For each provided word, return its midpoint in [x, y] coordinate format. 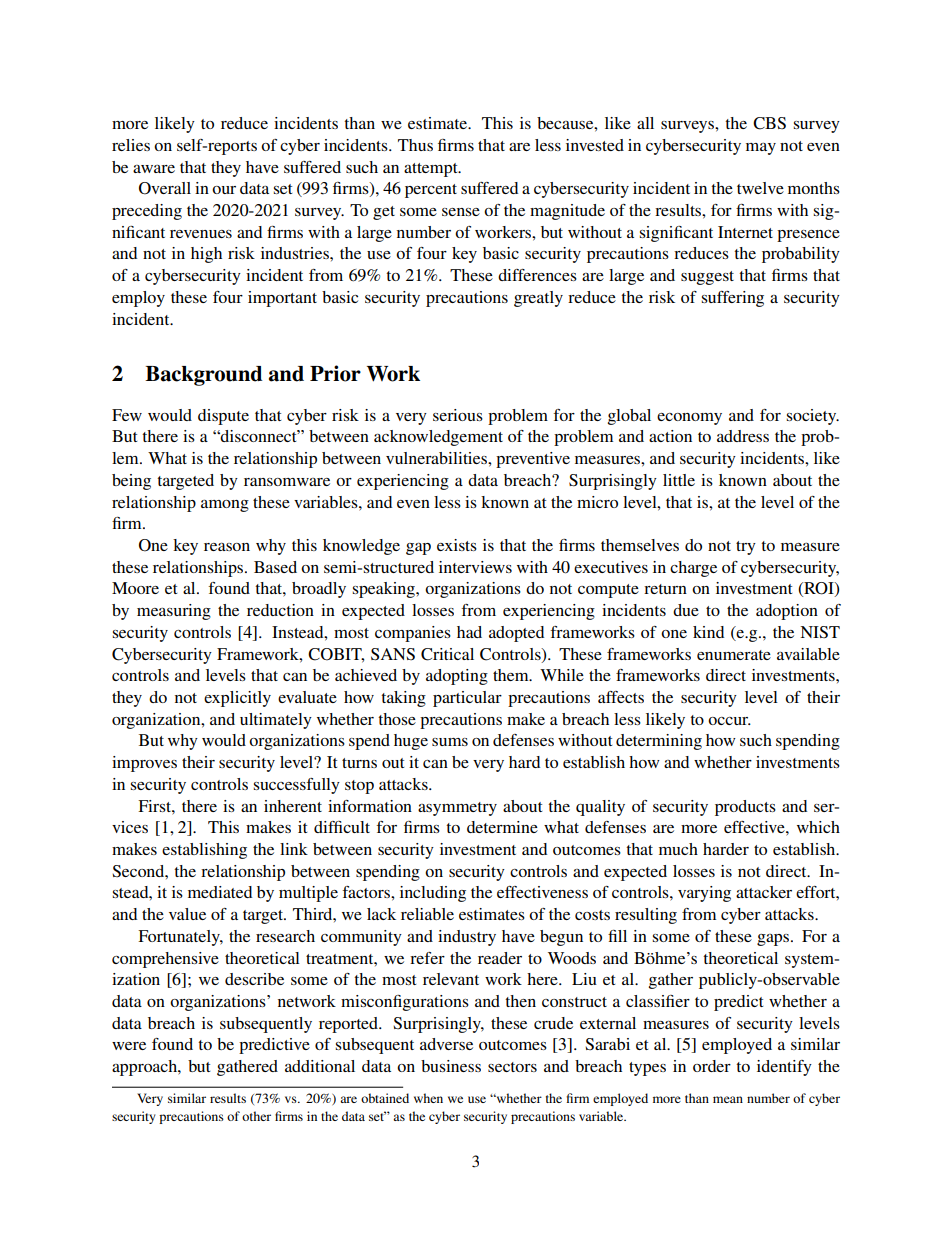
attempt [432, 170]
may [761, 149]
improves [144, 764]
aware [154, 169]
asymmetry [457, 809]
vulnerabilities [437, 458]
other [256, 1116]
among [225, 506]
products [745, 808]
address [743, 436]
